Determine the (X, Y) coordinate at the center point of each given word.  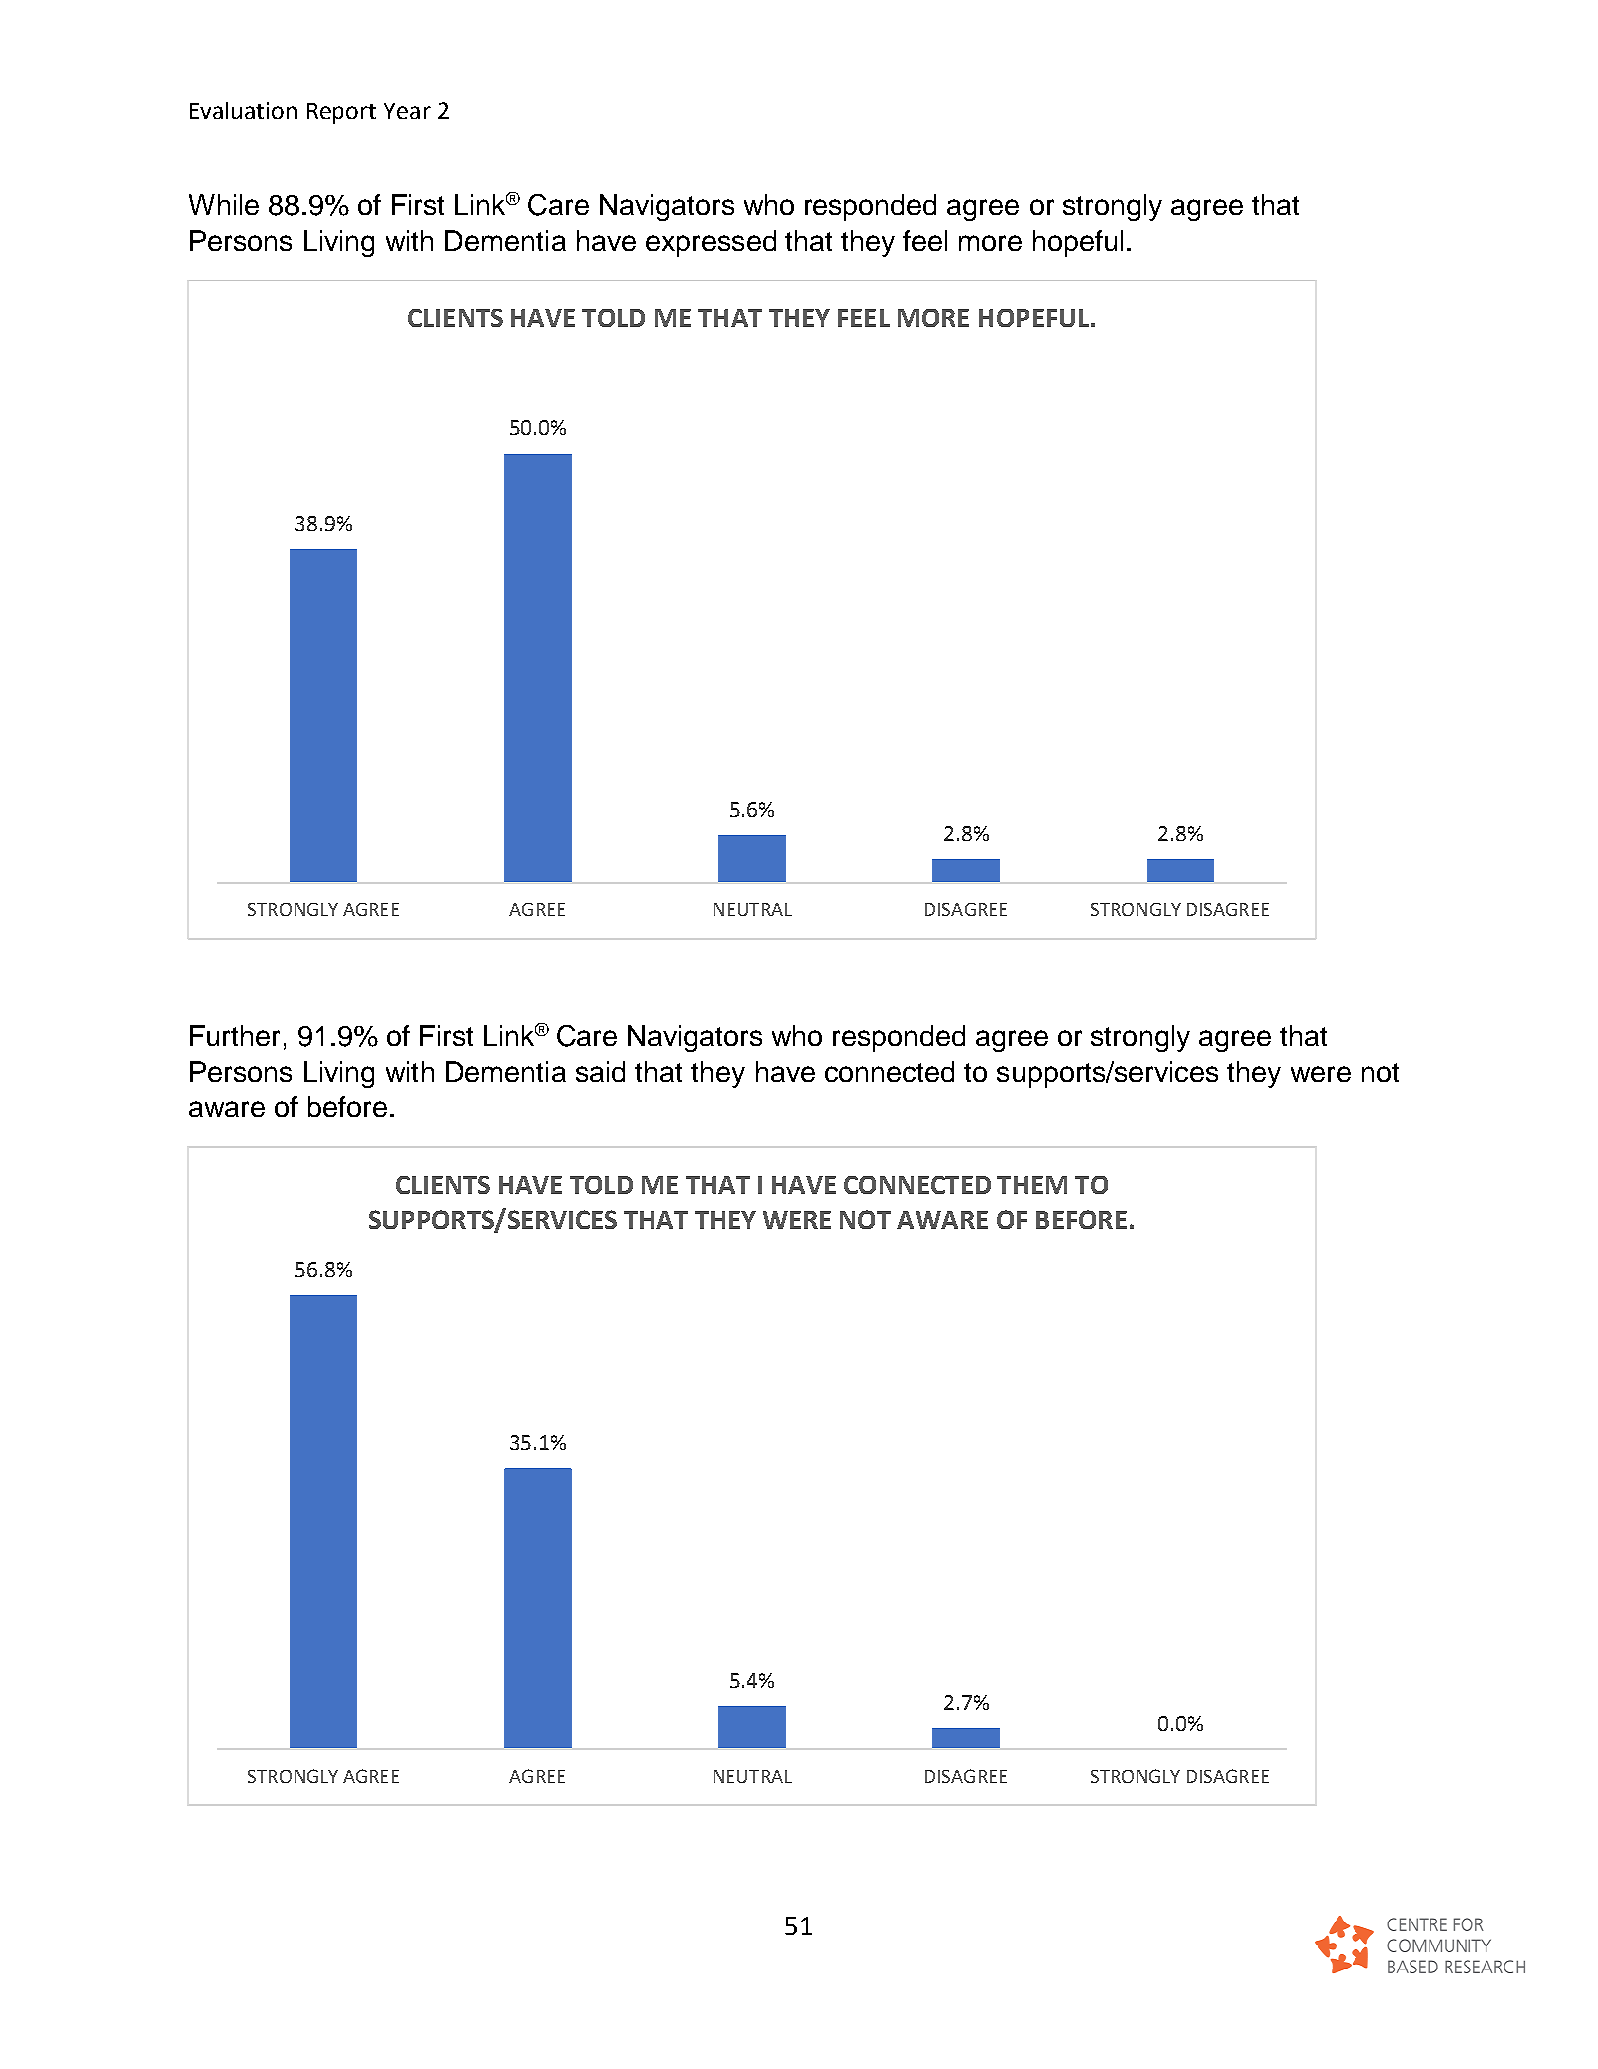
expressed (711, 243)
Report (341, 113)
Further (235, 1035)
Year (407, 111)
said (600, 1071)
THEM (1032, 1185)
